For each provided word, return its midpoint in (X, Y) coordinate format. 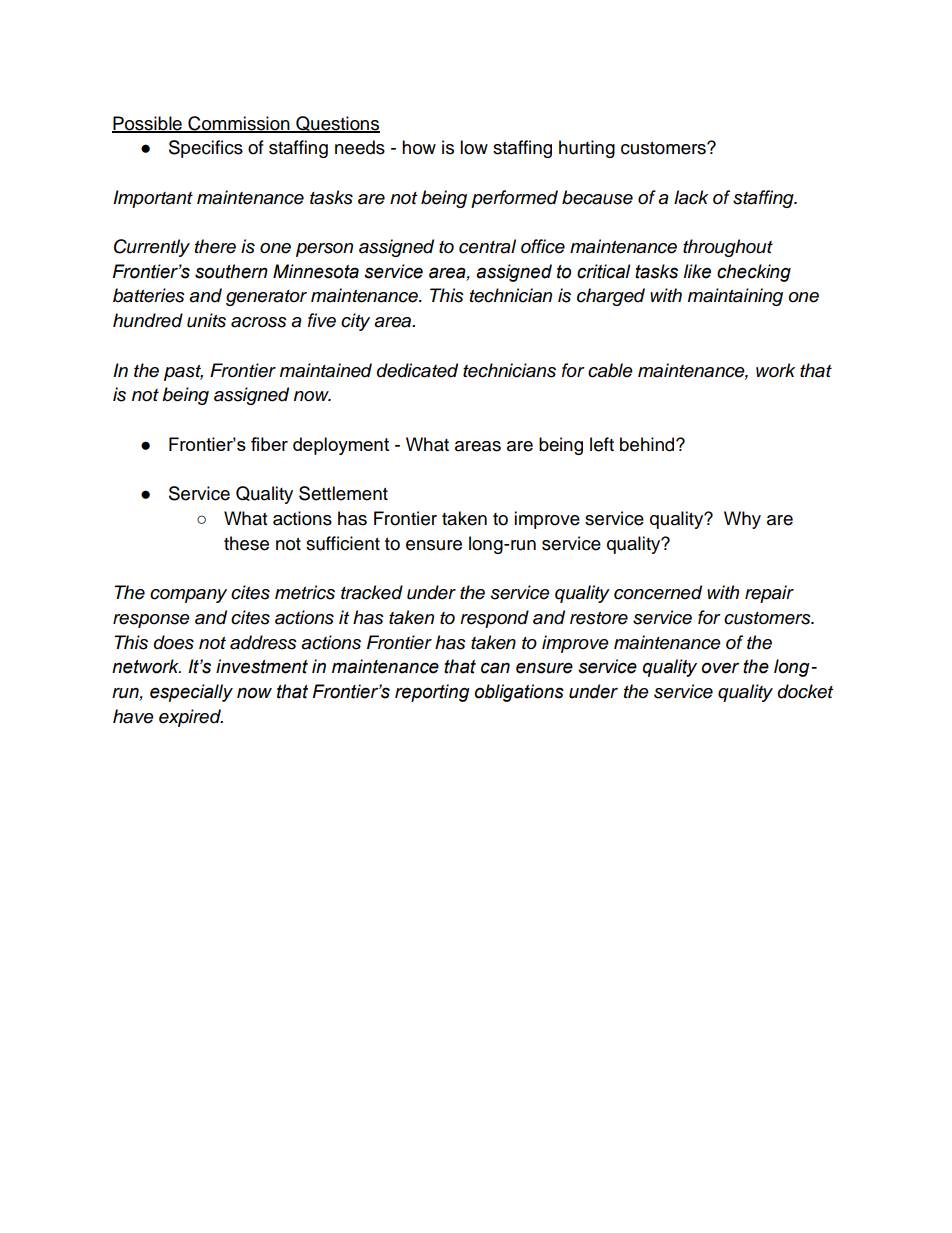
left (602, 444)
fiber (269, 444)
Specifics (206, 149)
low (474, 147)
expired (191, 718)
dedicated (417, 370)
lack (691, 197)
